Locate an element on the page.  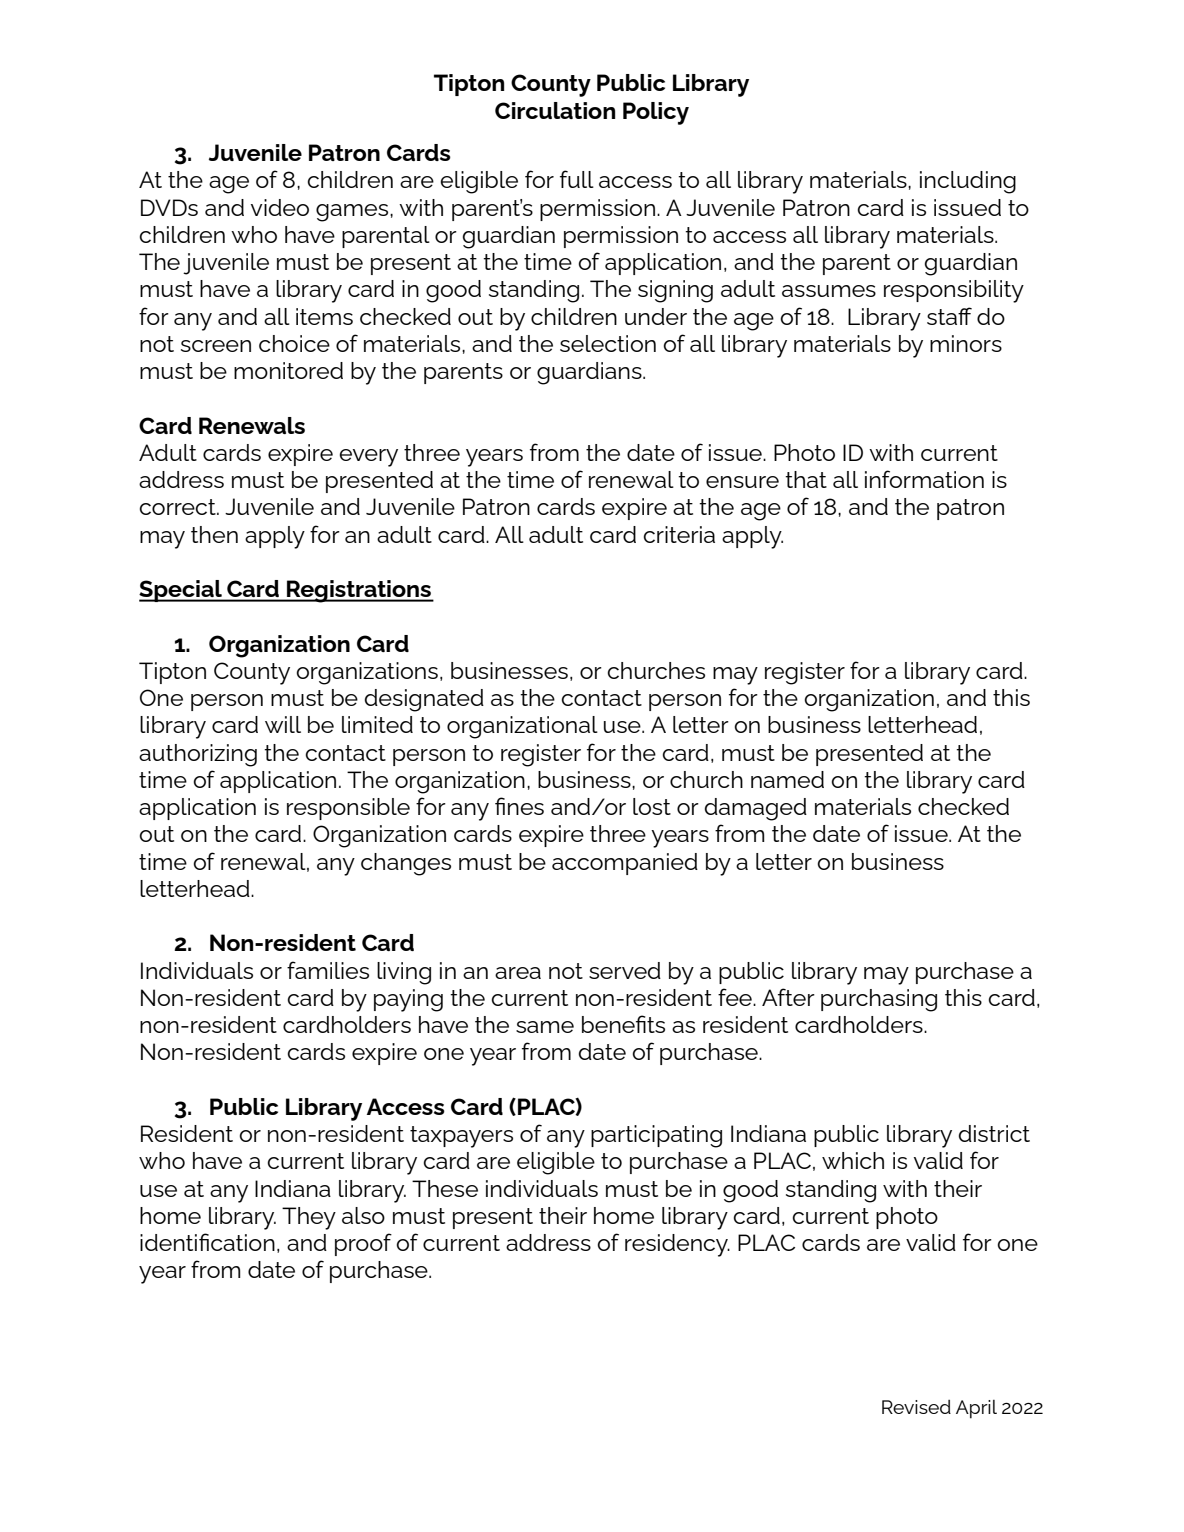
Revised is located at coordinates (916, 1407).
